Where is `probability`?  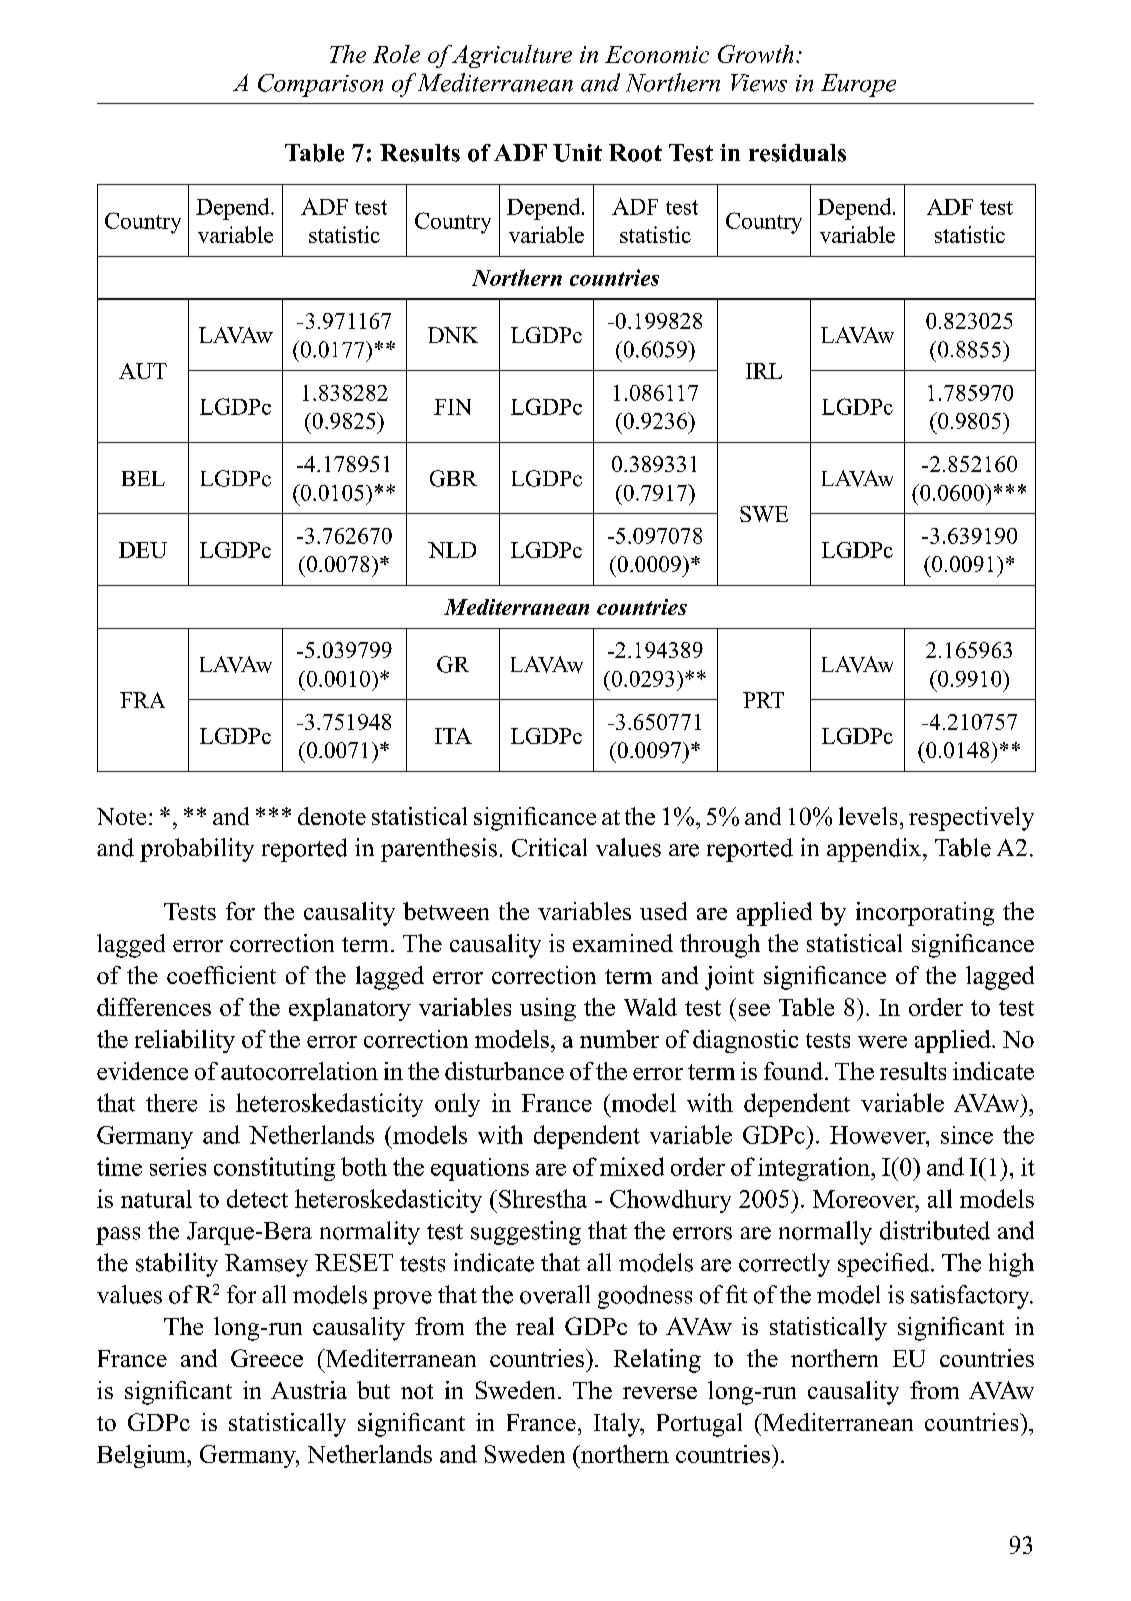 probability is located at coordinates (197, 850).
